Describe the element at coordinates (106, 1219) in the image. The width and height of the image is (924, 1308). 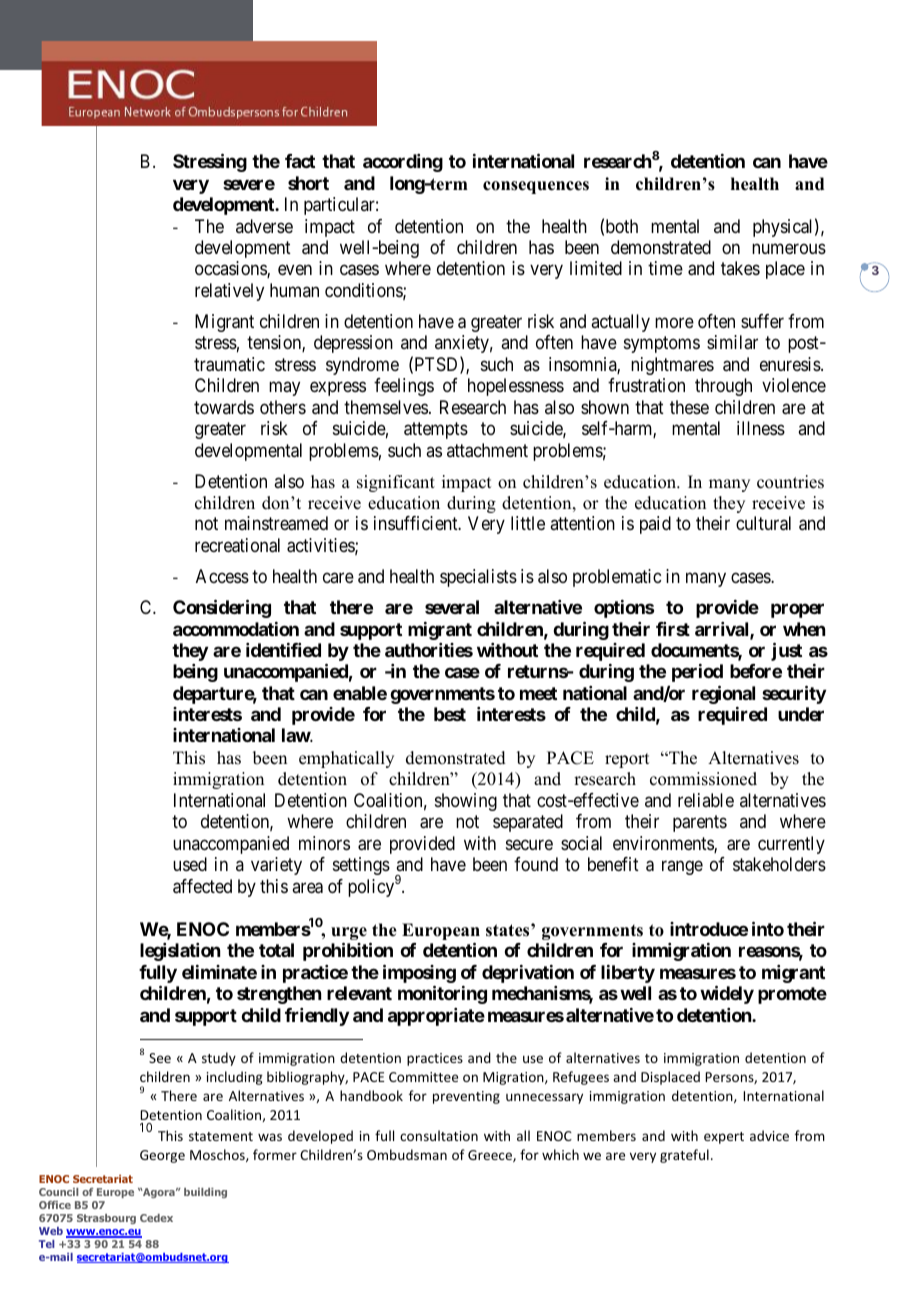
I see `Strasbourg` at that location.
